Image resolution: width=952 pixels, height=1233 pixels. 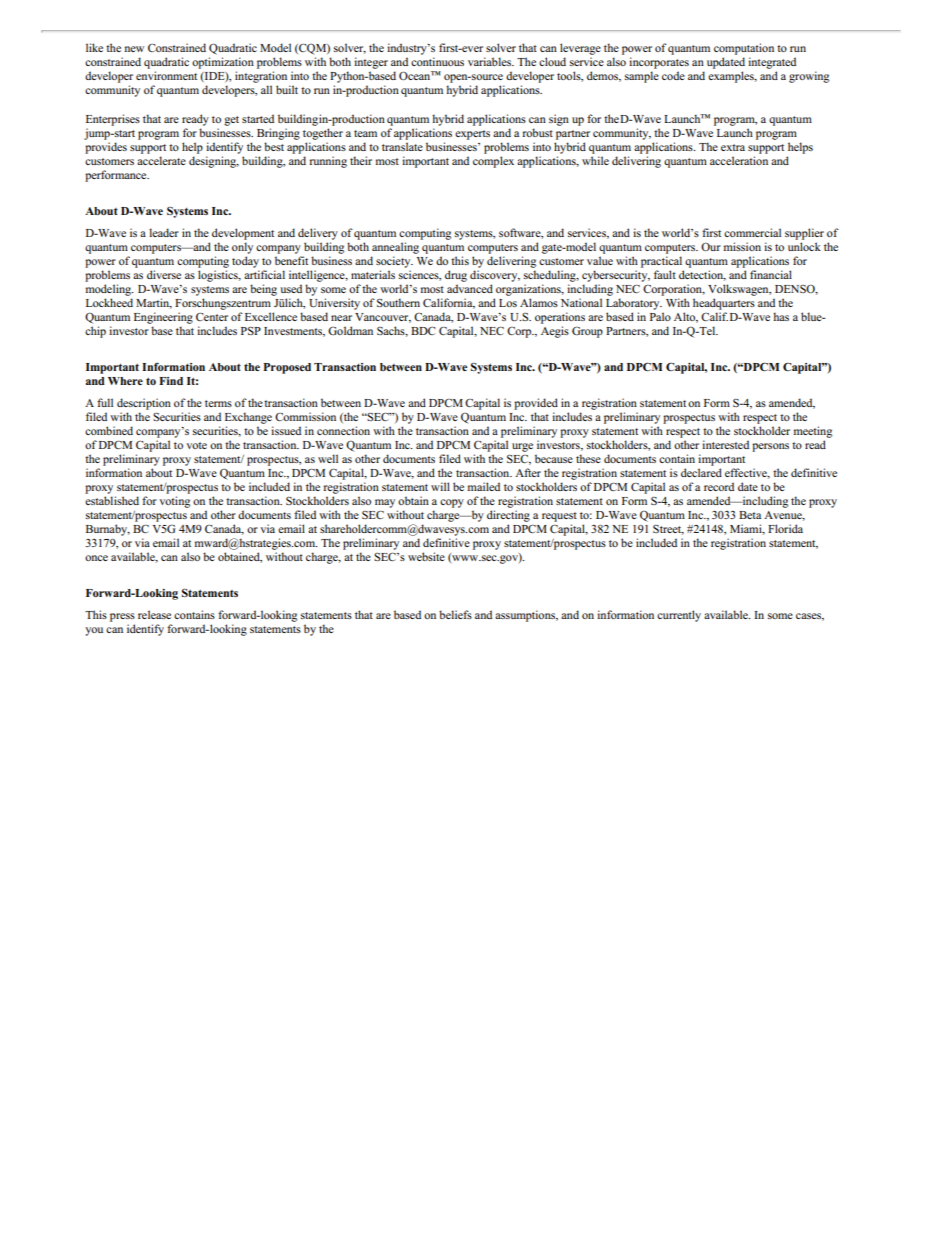 What do you see at coordinates (781, 316) in the screenshot?
I see `has` at bounding box center [781, 316].
